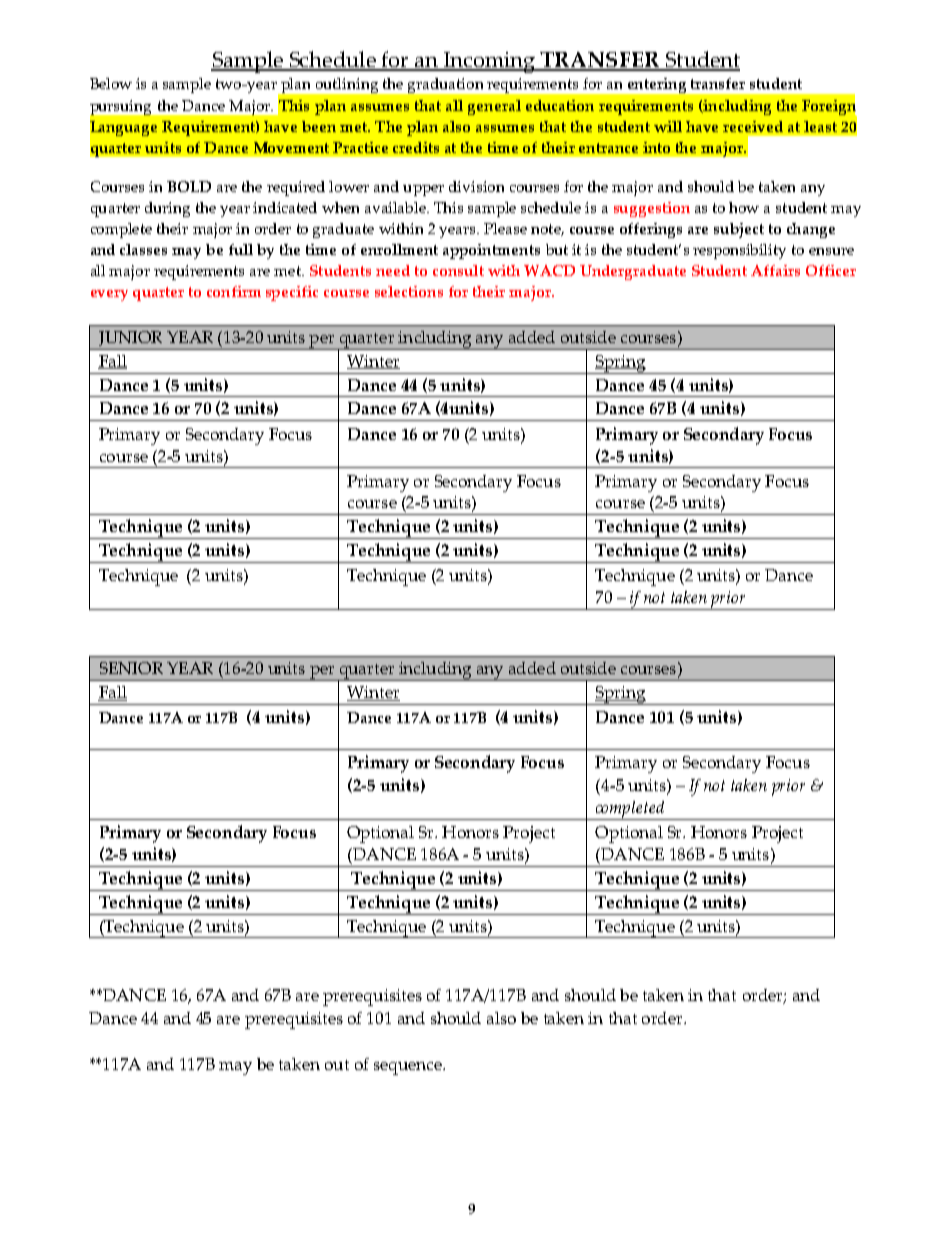 This document has width=952, height=1233. I want to click on received, so click(753, 126).
